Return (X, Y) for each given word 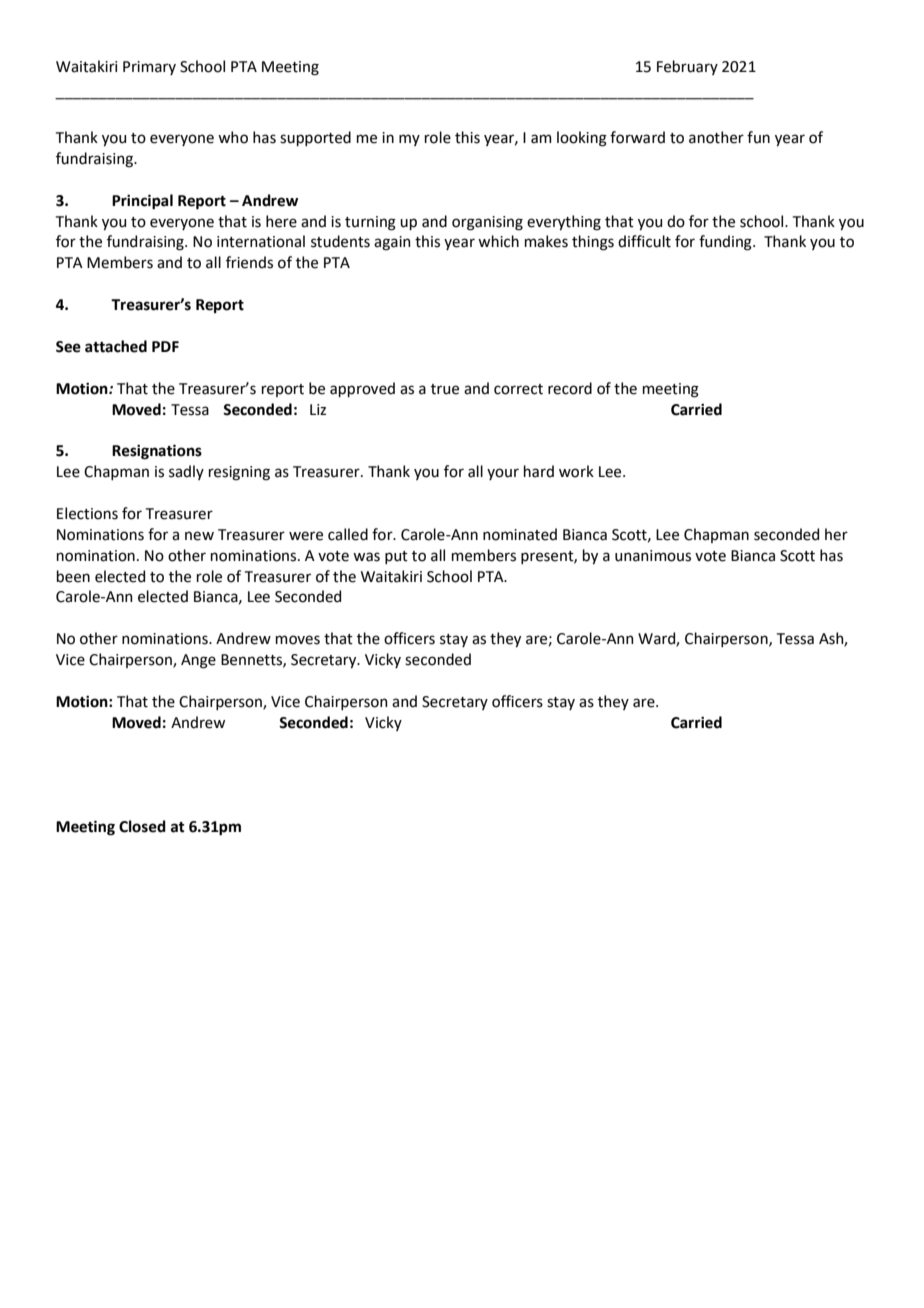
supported (315, 138)
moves (298, 640)
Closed (142, 826)
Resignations (157, 452)
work (576, 471)
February (687, 67)
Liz (318, 409)
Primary (149, 68)
